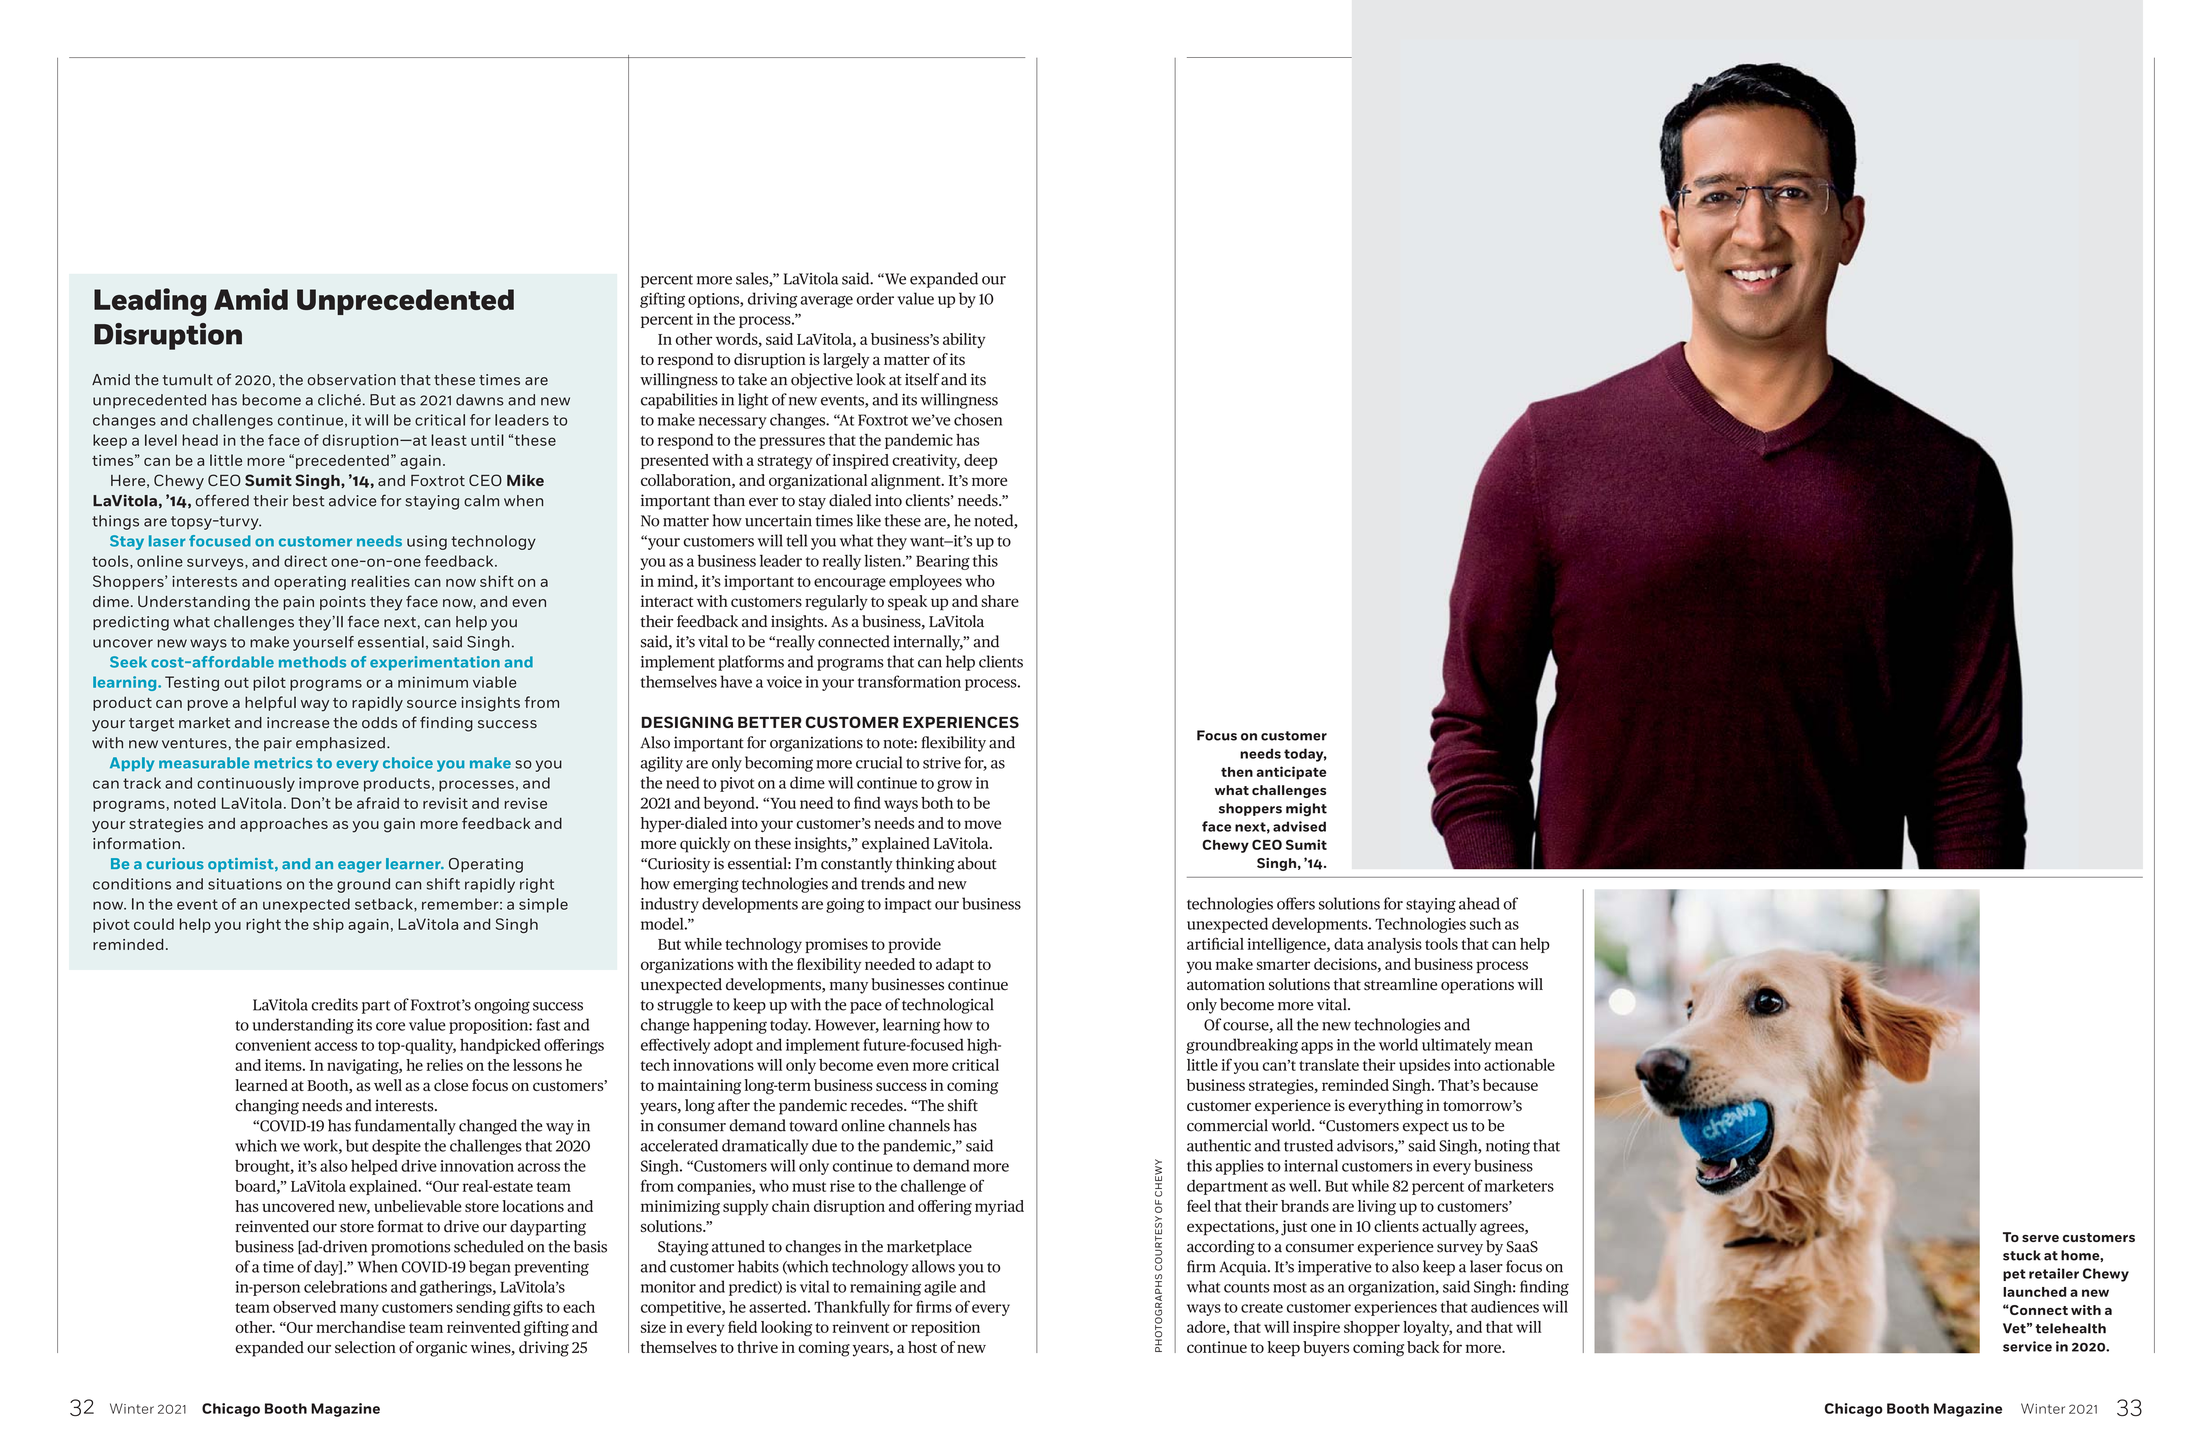  What do you see at coordinates (1508, 1147) in the image?
I see `noting` at bounding box center [1508, 1147].
